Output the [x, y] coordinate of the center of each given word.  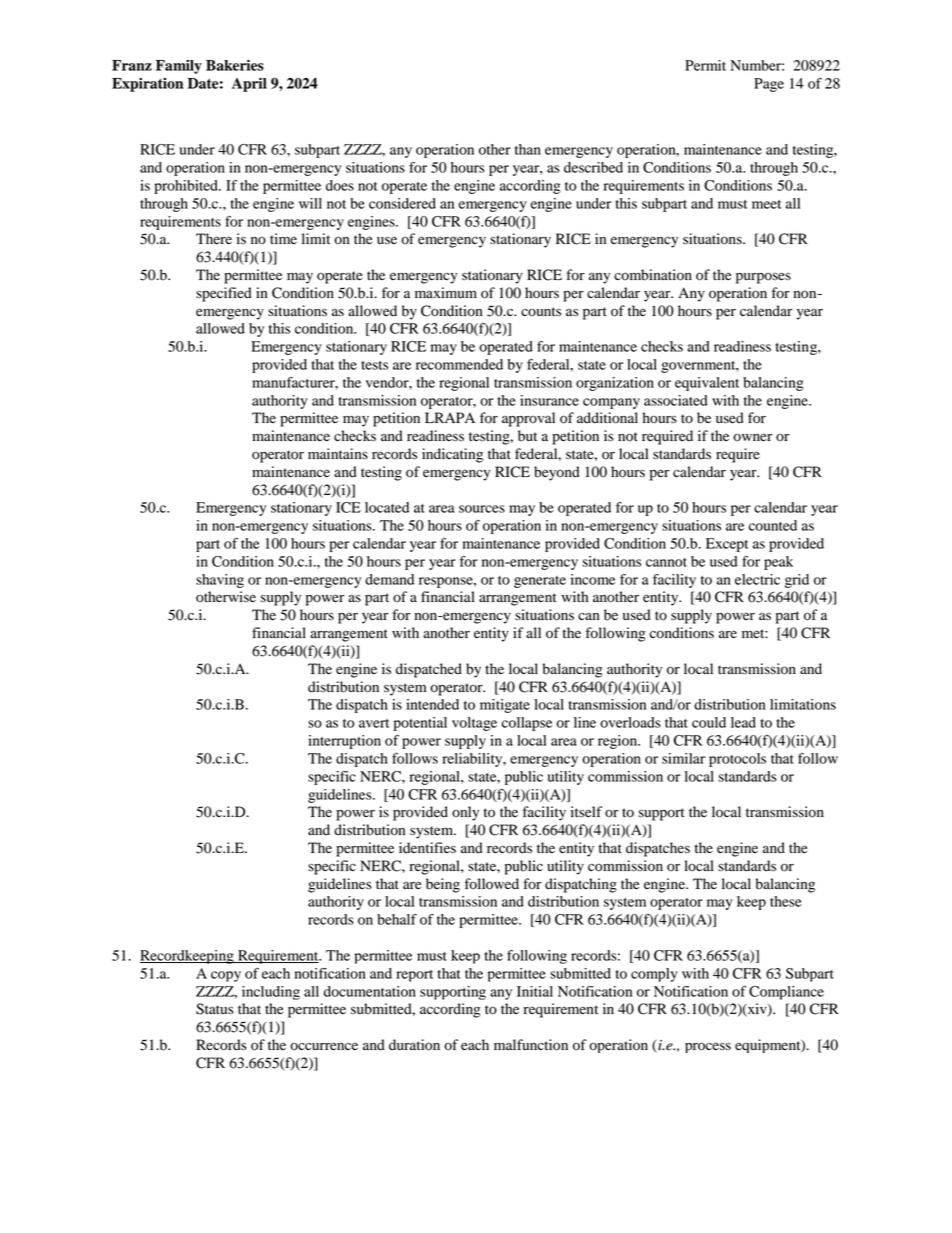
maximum [446, 293]
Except [727, 545]
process [708, 1047]
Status [215, 1009]
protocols [737, 760]
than [528, 149]
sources [482, 509]
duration [414, 1045]
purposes [763, 278]
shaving [220, 581]
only [465, 813]
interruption [344, 742]
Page [769, 85]
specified [224, 294]
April [249, 85]
